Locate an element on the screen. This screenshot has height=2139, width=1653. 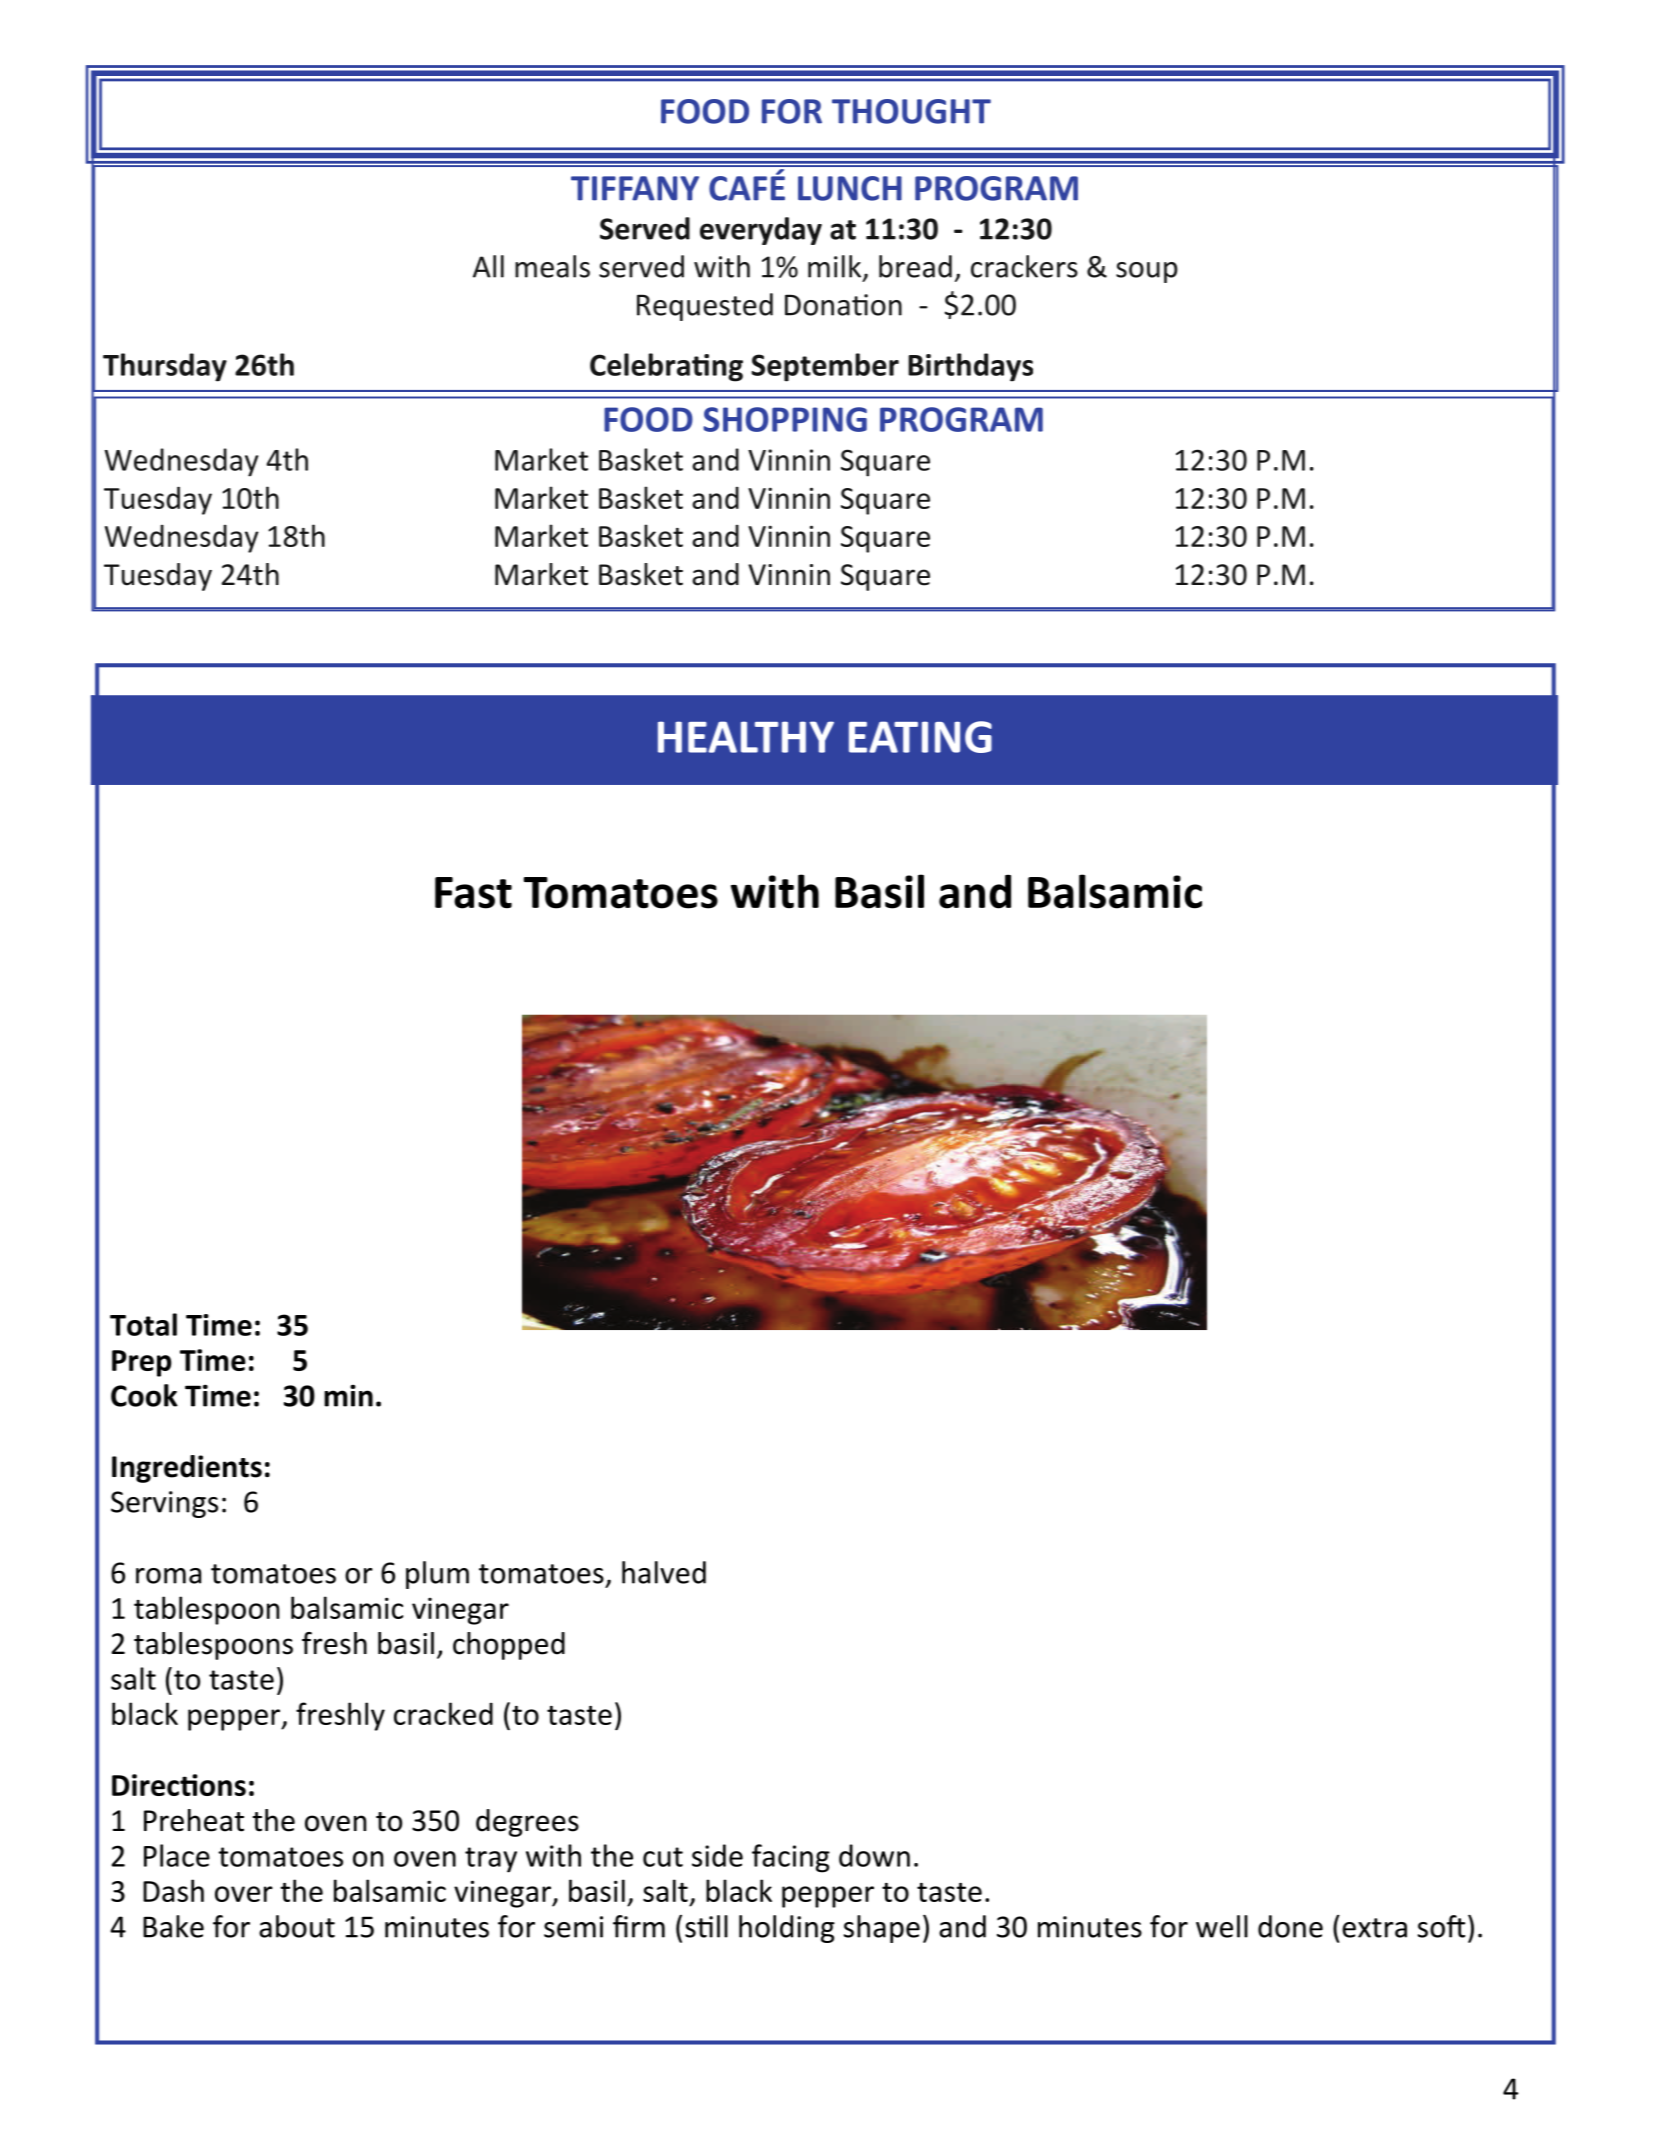
HEALTHY is located at coordinates (746, 737).
